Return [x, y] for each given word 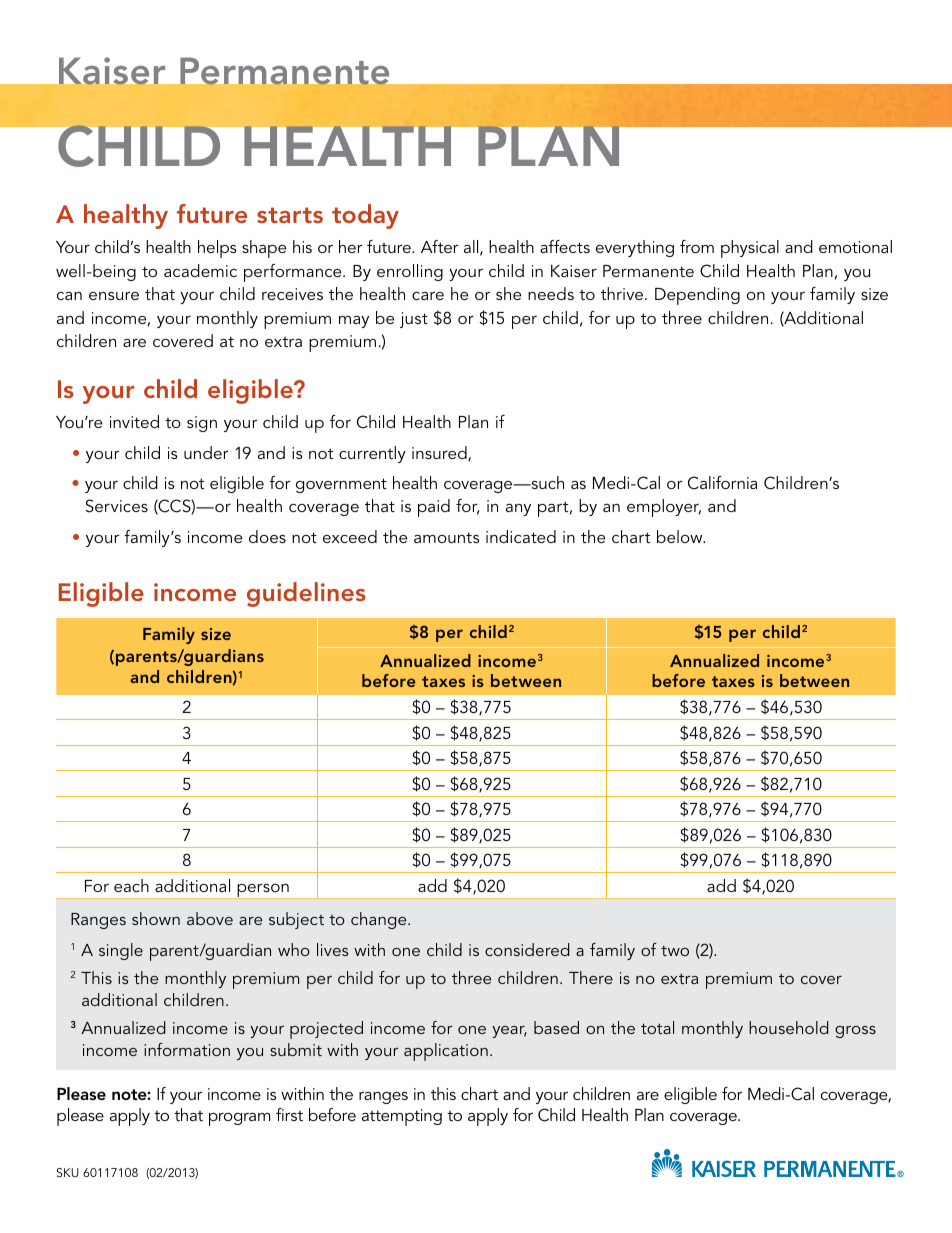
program [239, 1119]
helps [217, 249]
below [681, 536]
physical [750, 249]
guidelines [306, 594]
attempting [402, 1117]
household [789, 1027]
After [440, 246]
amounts [447, 537]
